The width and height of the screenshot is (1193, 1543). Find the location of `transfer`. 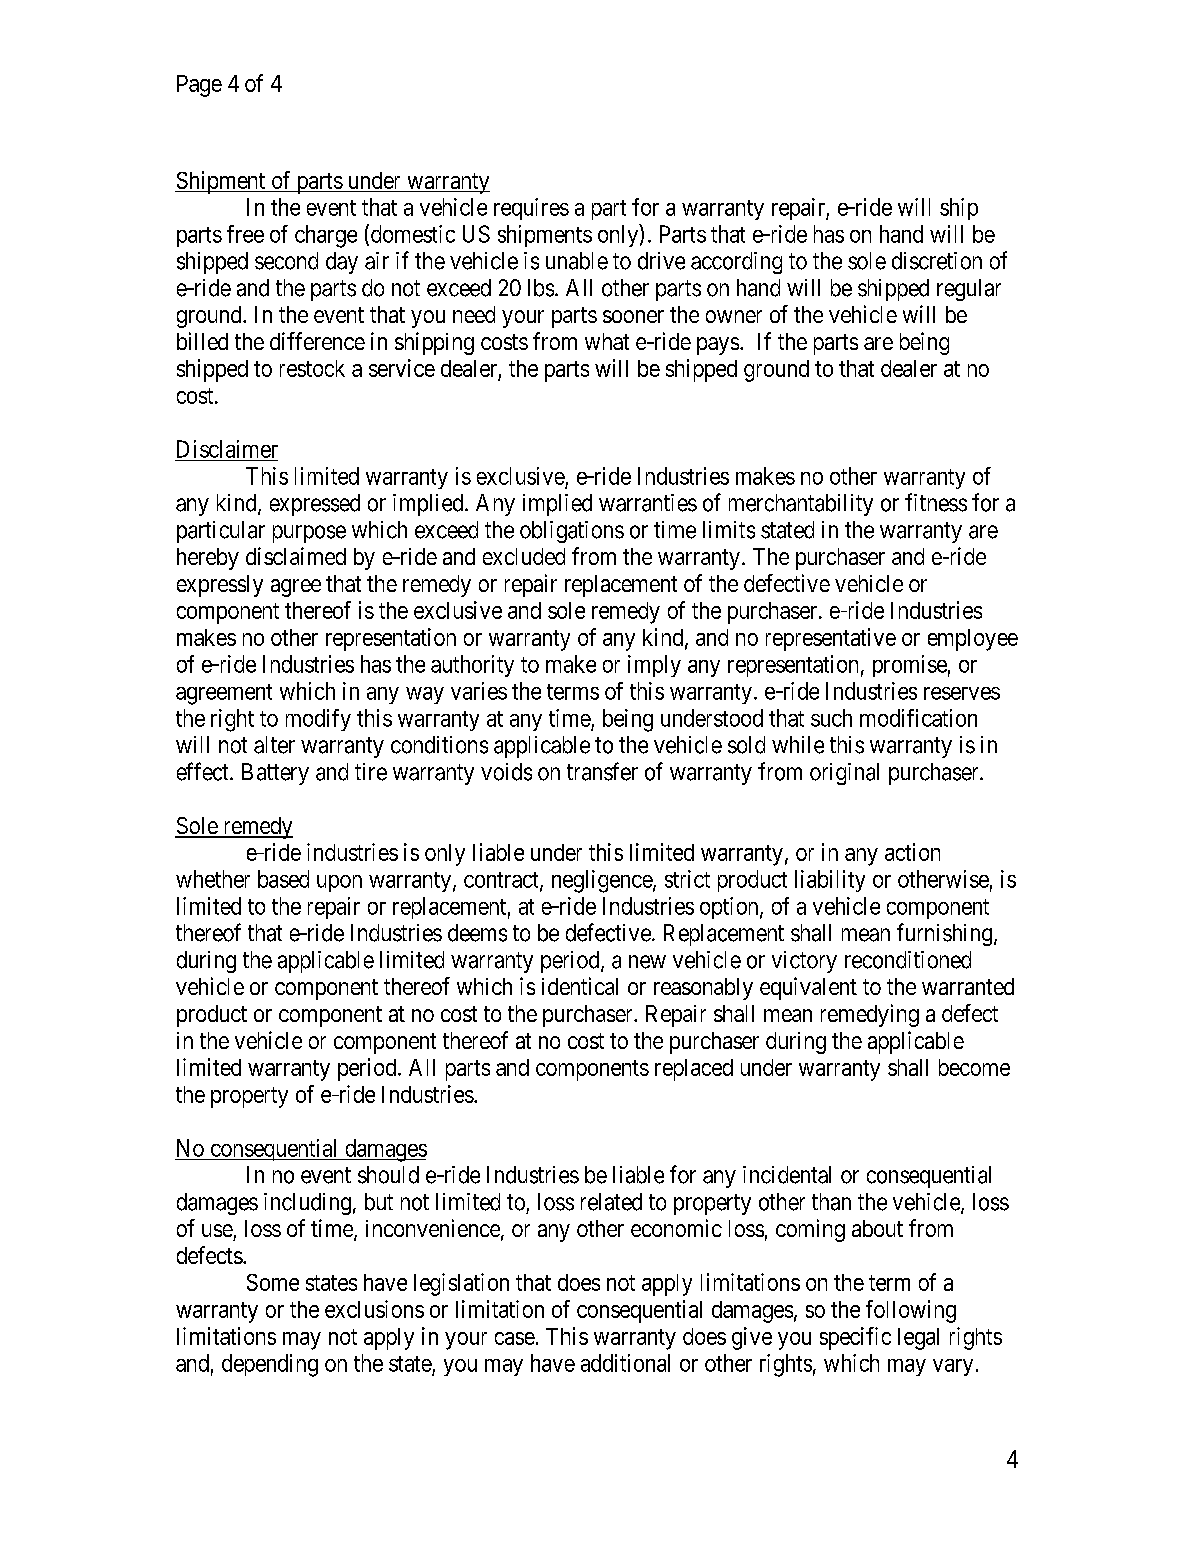

transfer is located at coordinates (602, 771).
